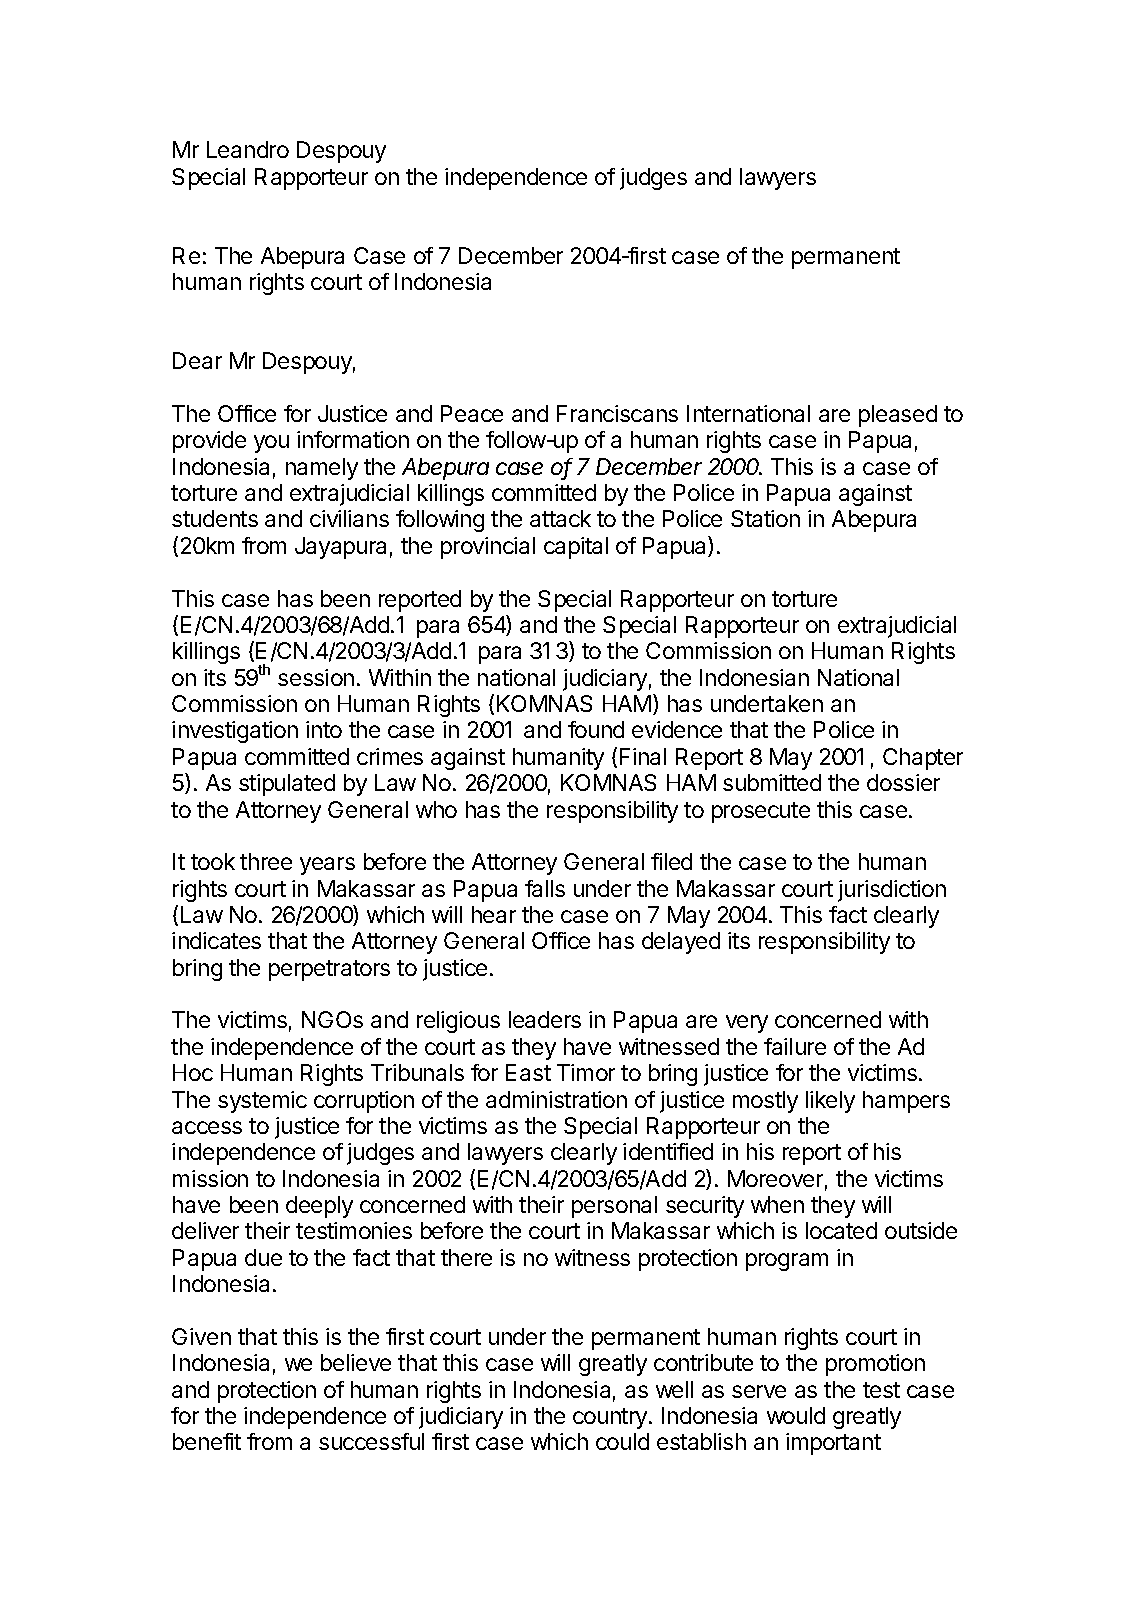 The width and height of the screenshot is (1137, 1609). I want to click on into, so click(324, 729).
